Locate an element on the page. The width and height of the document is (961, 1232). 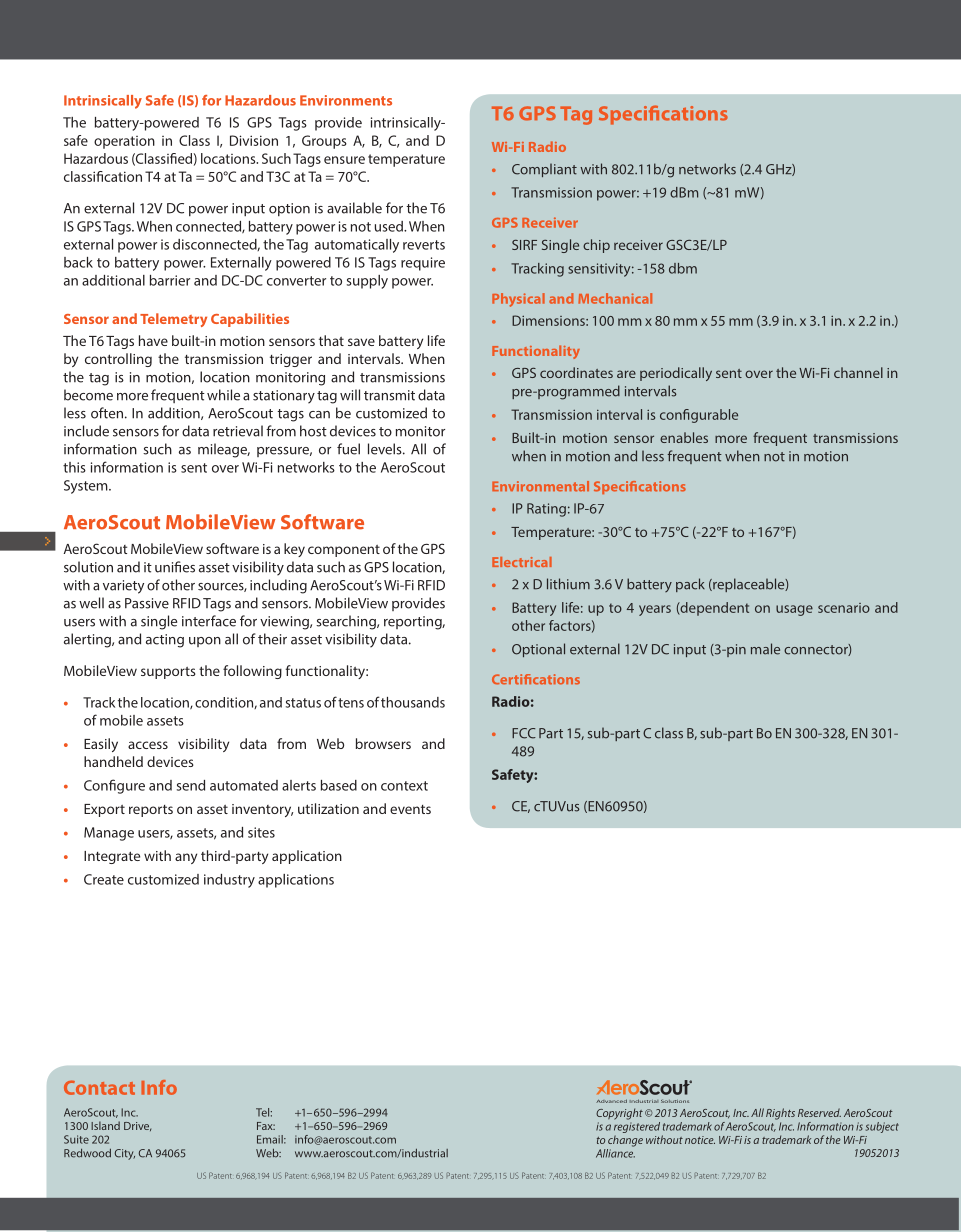
Compliant is located at coordinates (544, 170).
